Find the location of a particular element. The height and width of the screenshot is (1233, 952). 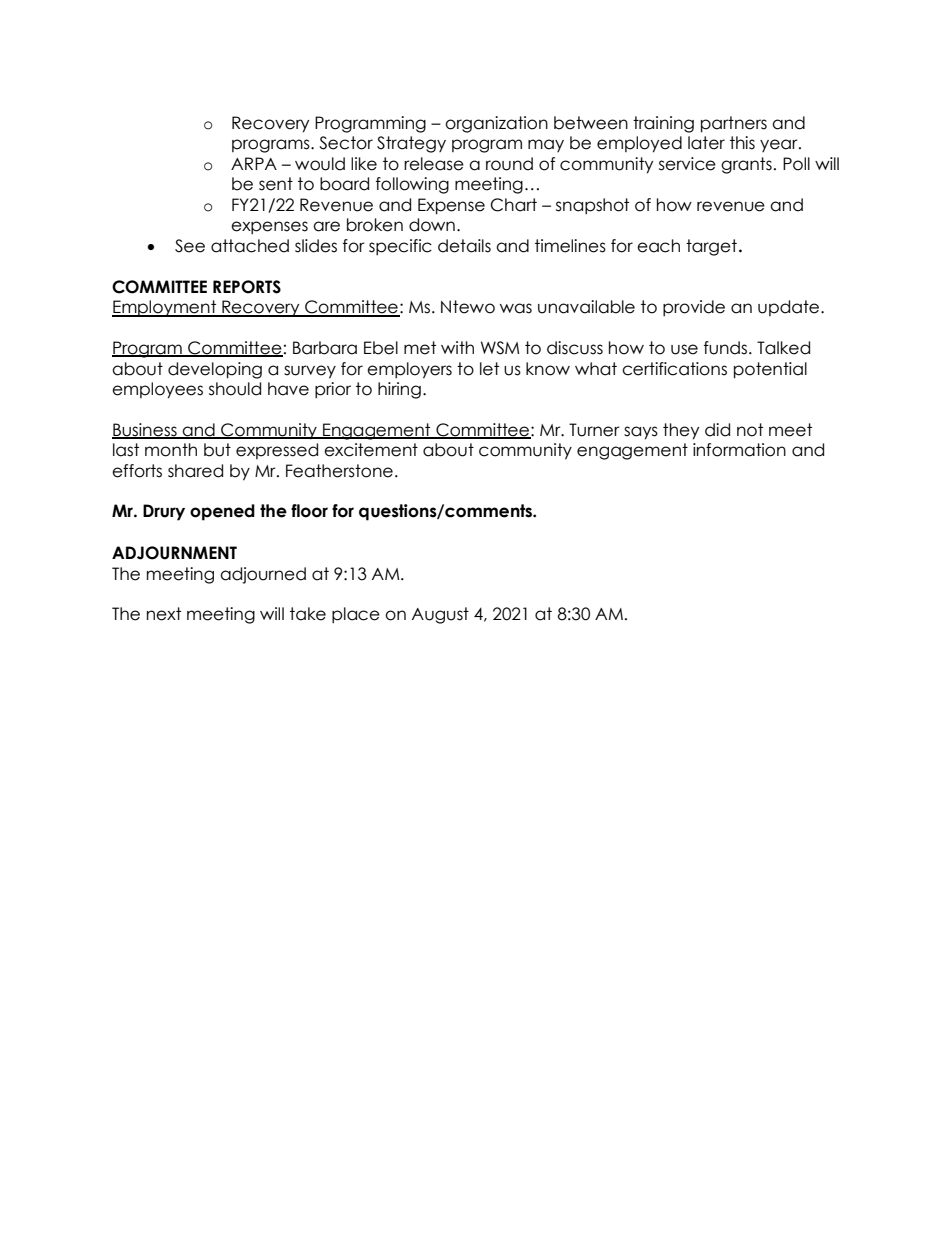

certifications is located at coordinates (674, 369).
